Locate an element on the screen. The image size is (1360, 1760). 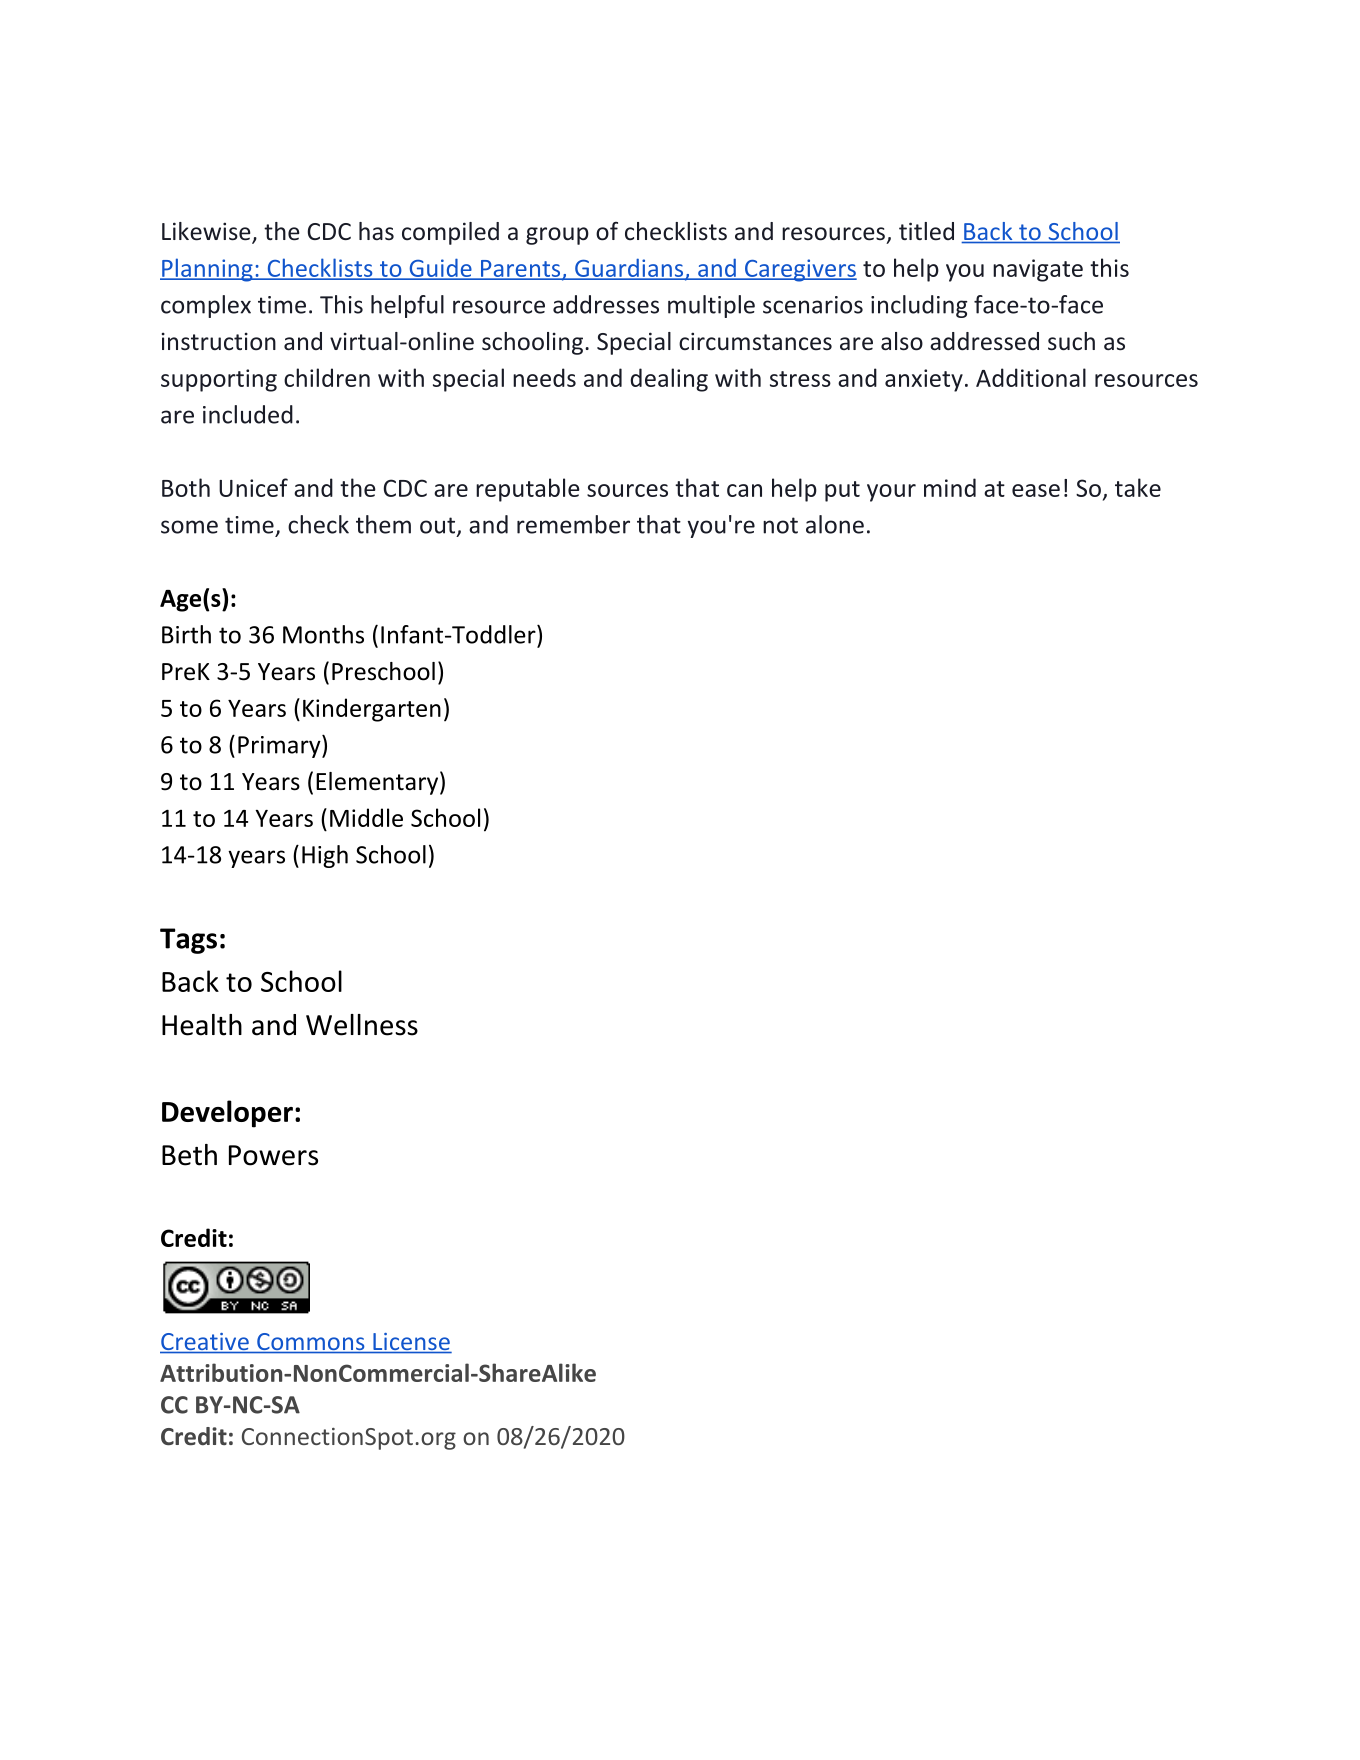
Wellness is located at coordinates (362, 1025).
